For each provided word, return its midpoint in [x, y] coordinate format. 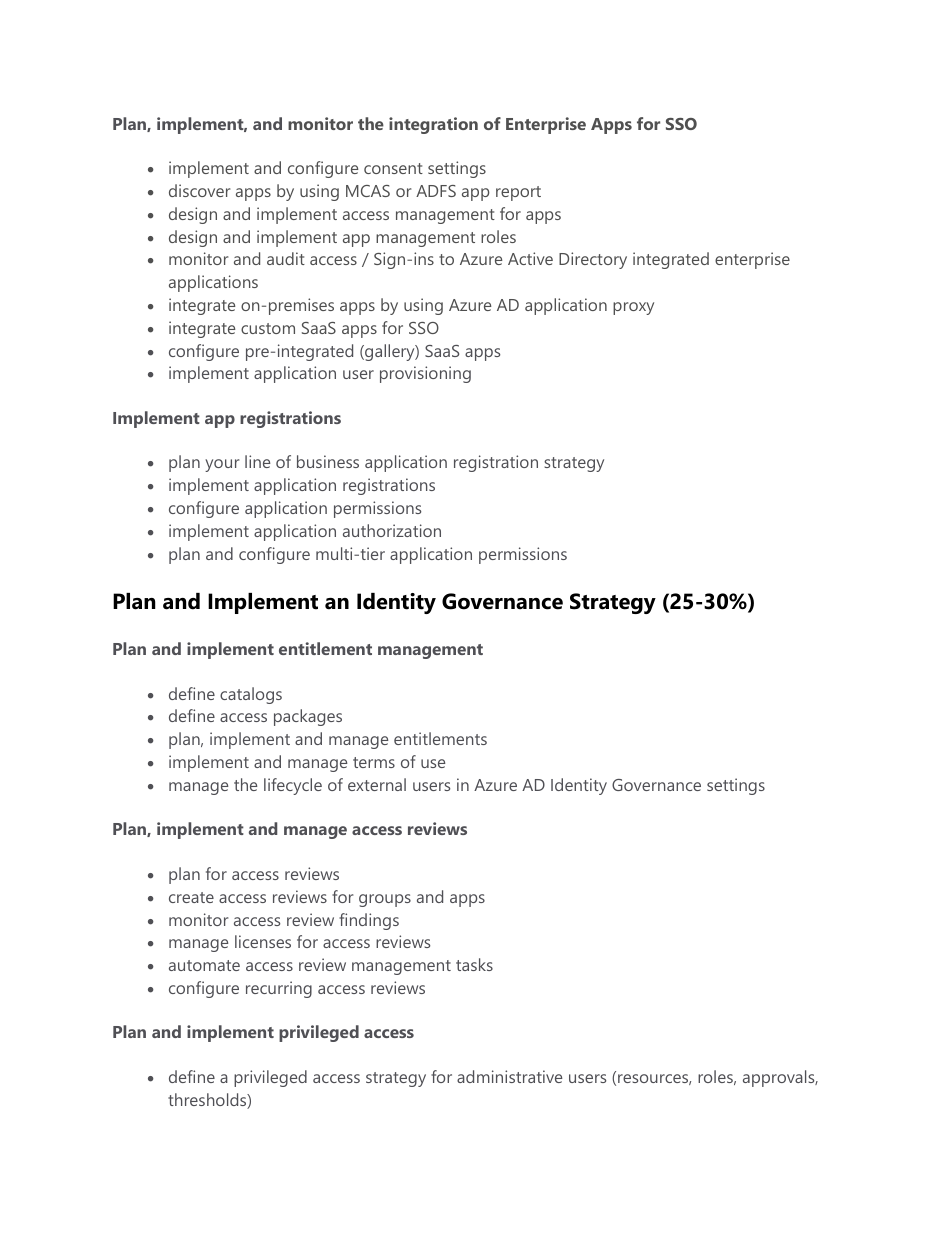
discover [199, 190]
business [328, 461]
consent [393, 168]
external [377, 784]
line [258, 461]
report [518, 193]
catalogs [251, 695]
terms [374, 762]
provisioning [425, 374]
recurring [279, 989]
